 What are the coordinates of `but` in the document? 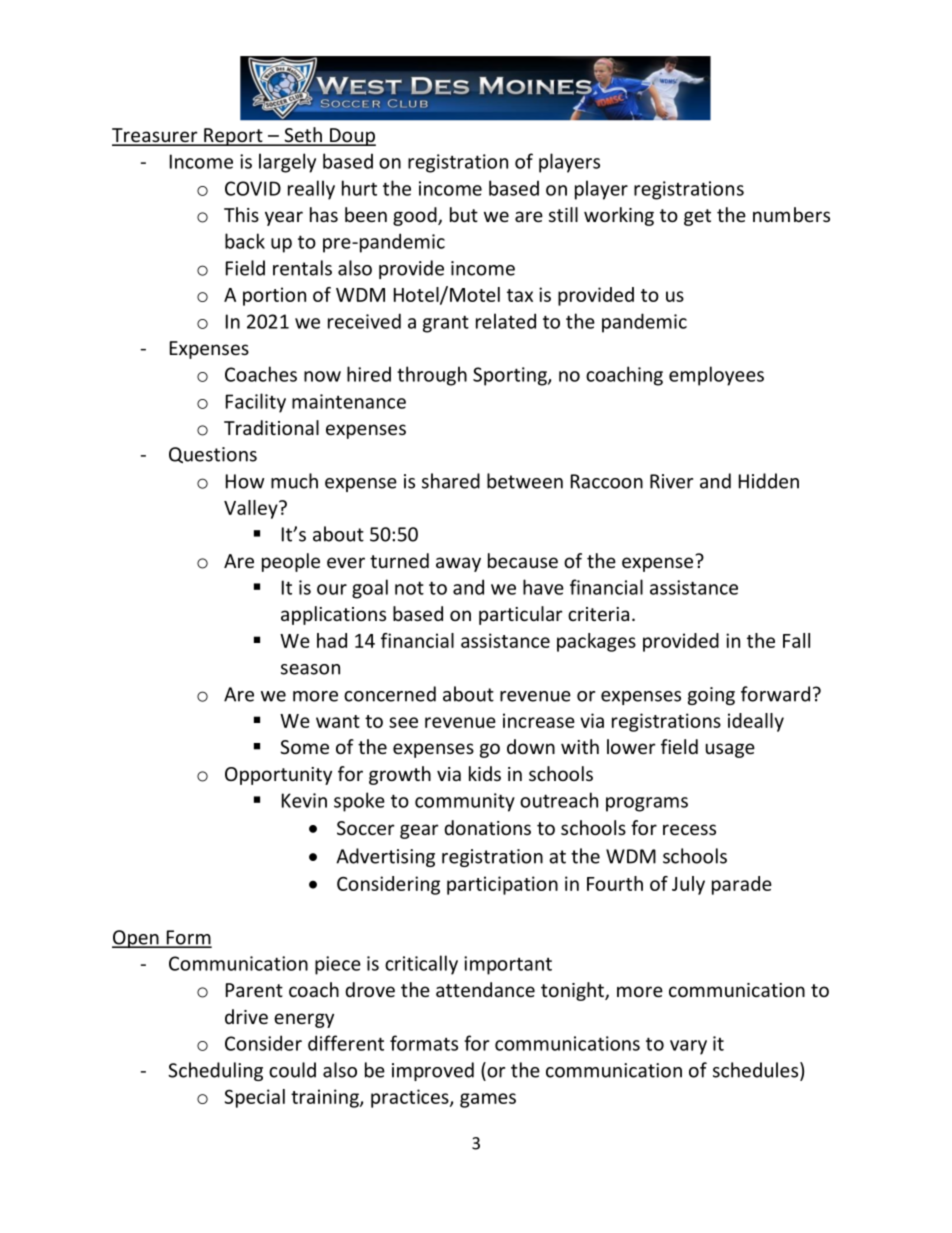 It's located at (464, 214).
